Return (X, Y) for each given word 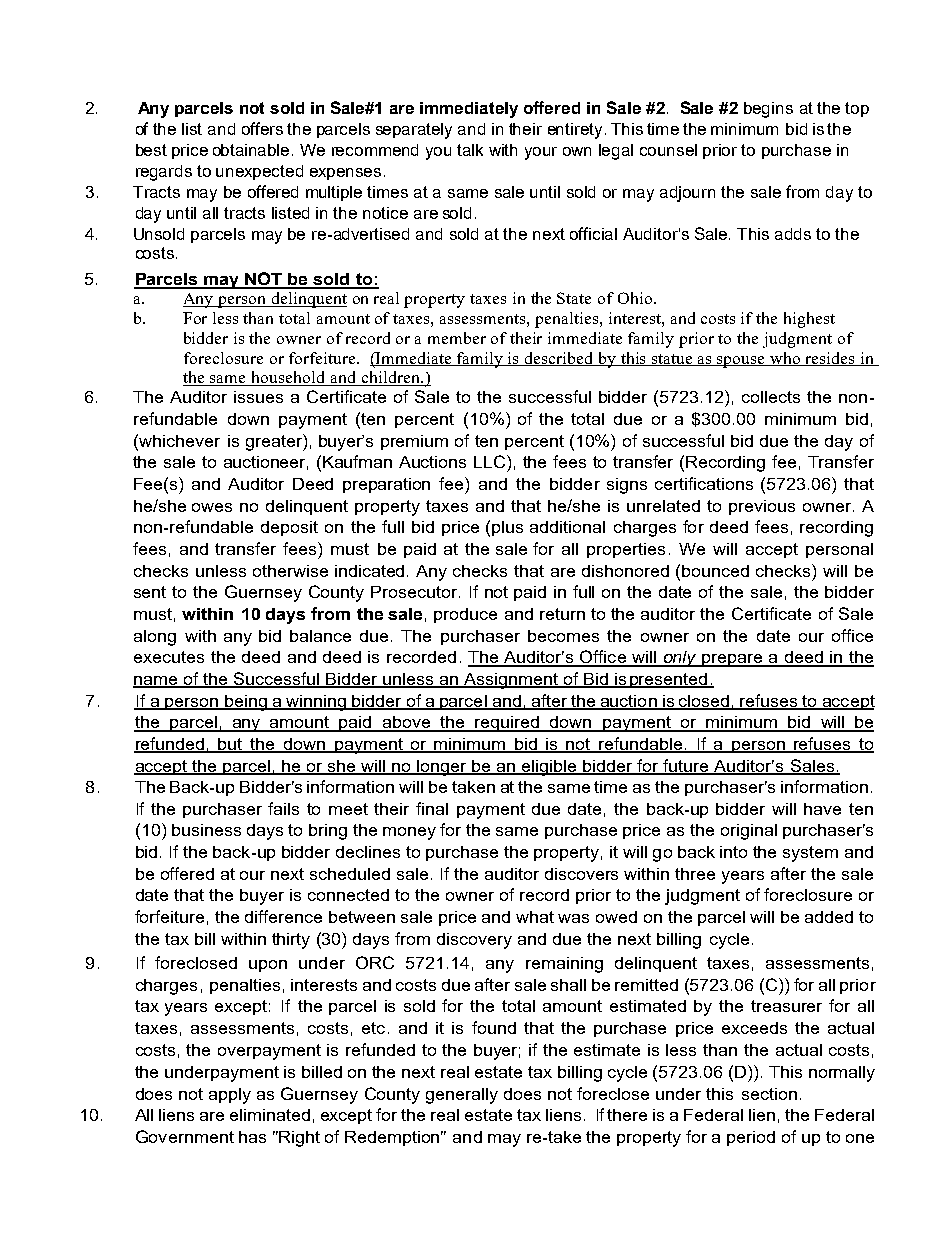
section (769, 1094)
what (535, 917)
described (559, 359)
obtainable (251, 150)
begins (768, 110)
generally (462, 1096)
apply (230, 1096)
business (206, 830)
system (810, 854)
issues (258, 397)
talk (470, 150)
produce (465, 615)
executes (169, 657)
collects (771, 397)
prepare (732, 660)
